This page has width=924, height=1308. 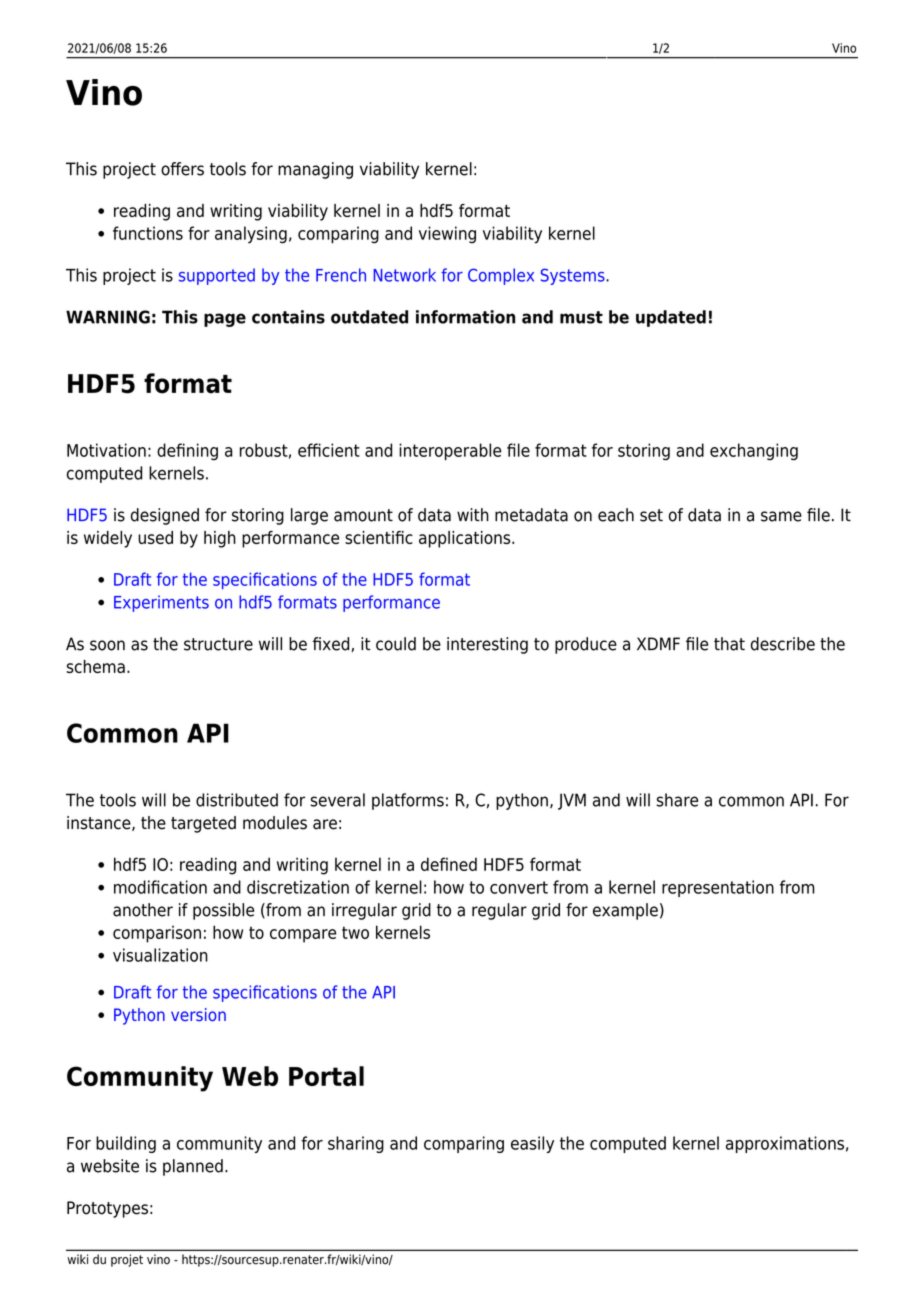 I want to click on easily, so click(x=532, y=1144).
